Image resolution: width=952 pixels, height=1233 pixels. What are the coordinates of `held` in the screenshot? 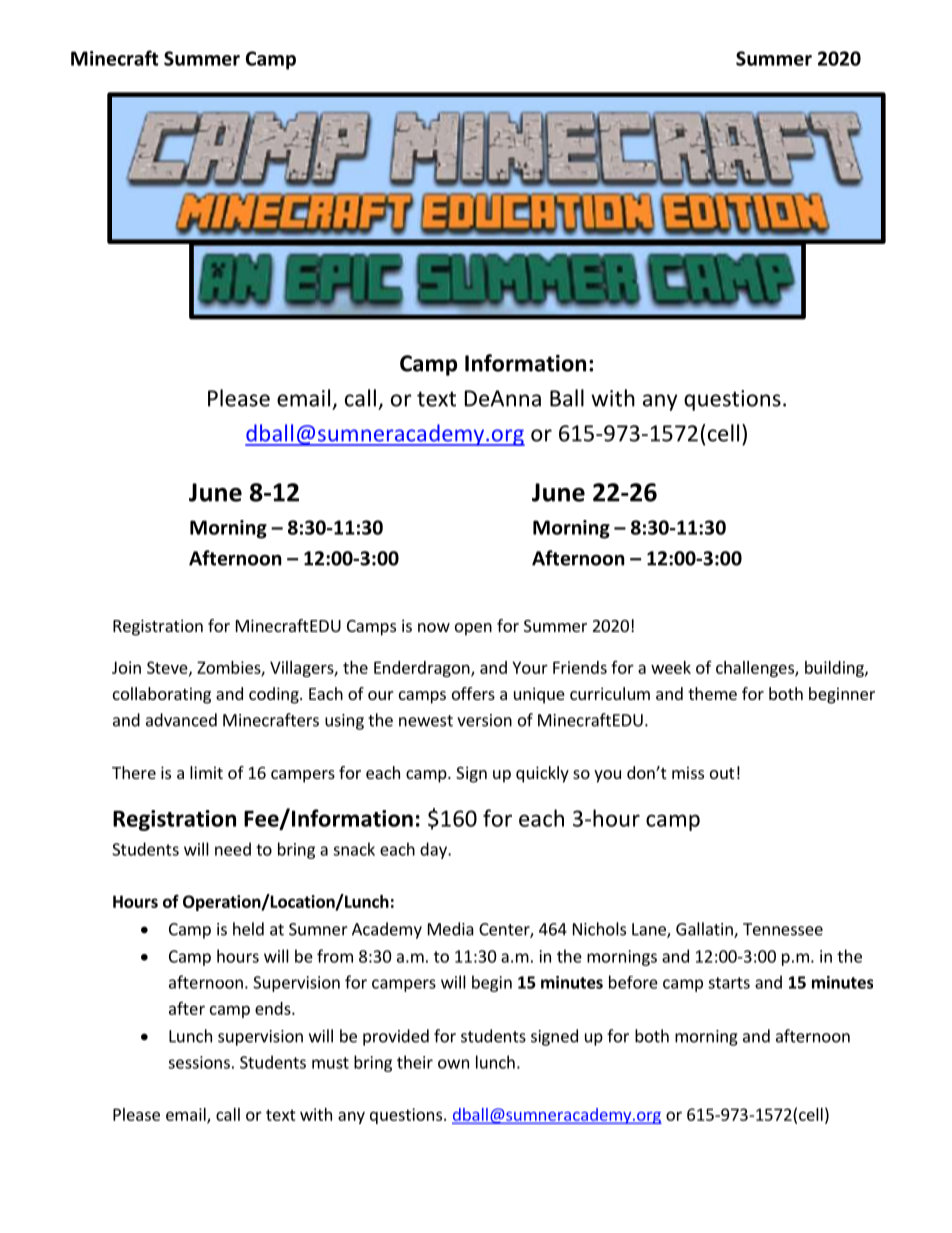 It's located at (248, 929).
